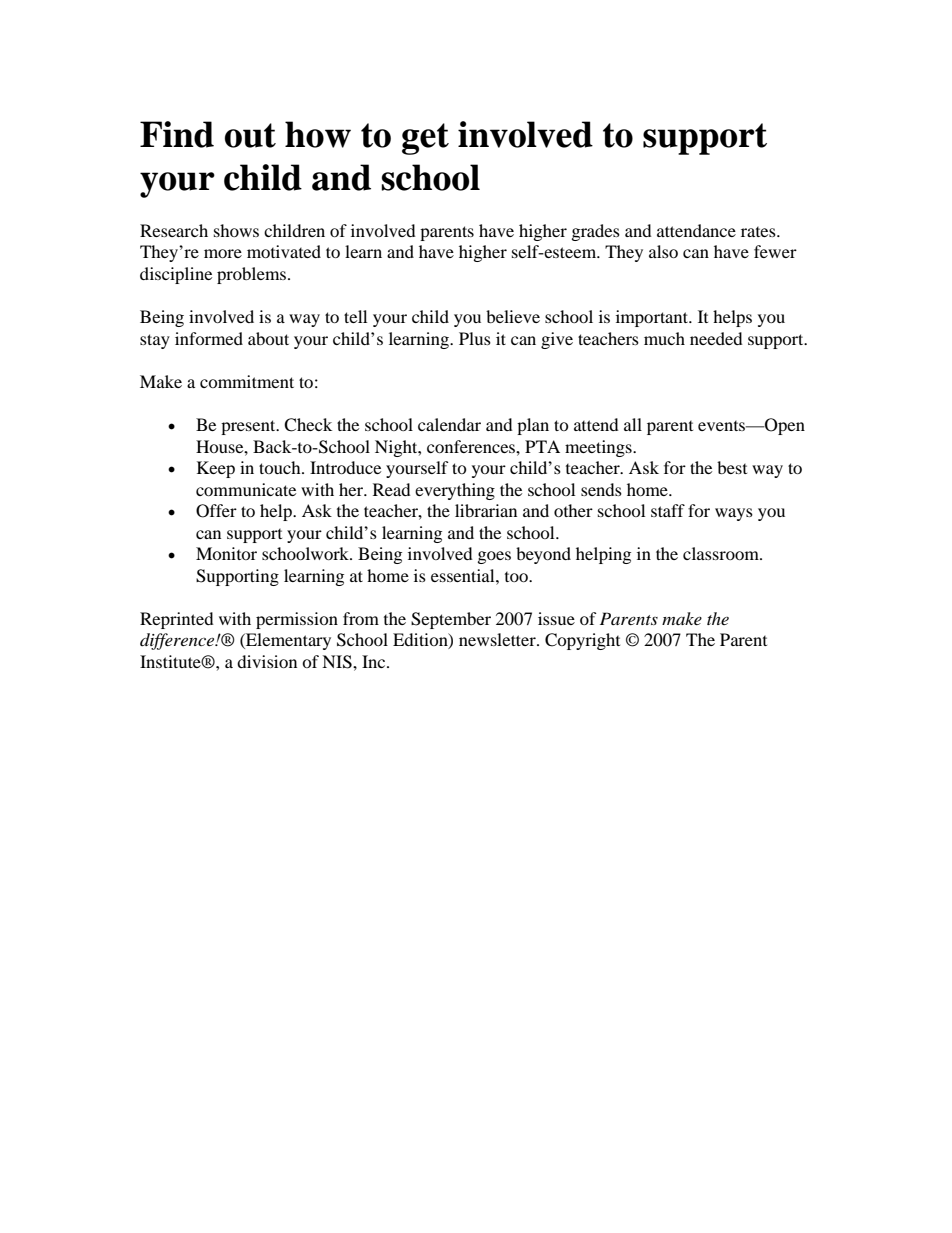 The height and width of the screenshot is (1233, 952). Describe the element at coordinates (716, 338) in the screenshot. I see `needed` at that location.
